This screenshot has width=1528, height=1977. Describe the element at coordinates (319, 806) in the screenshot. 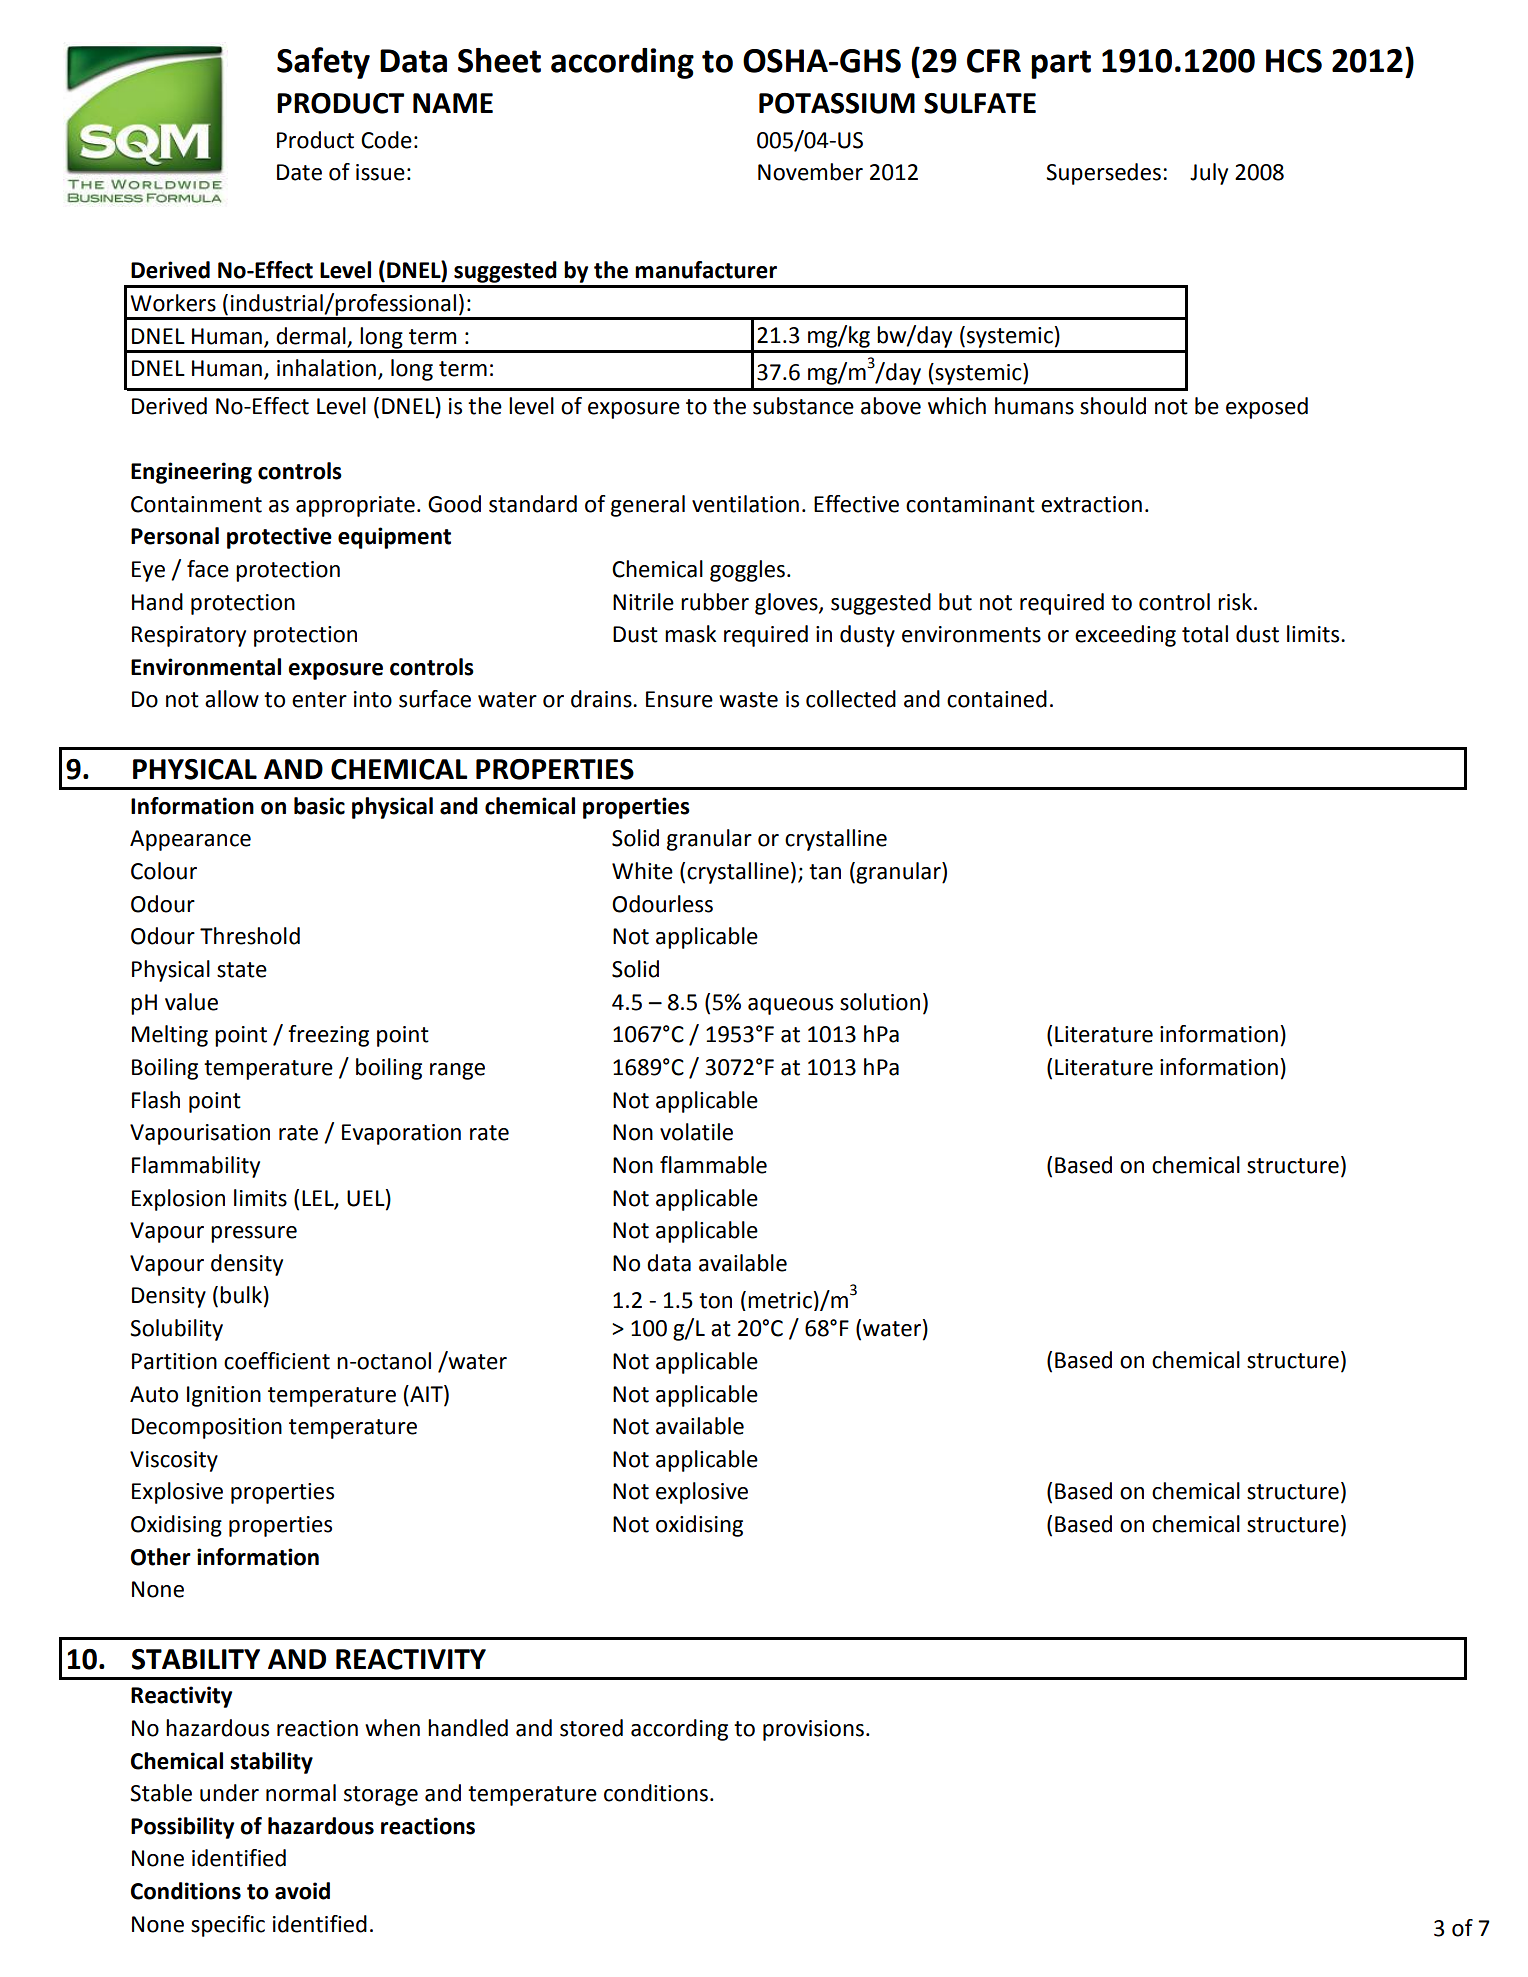

I see `basic` at that location.
